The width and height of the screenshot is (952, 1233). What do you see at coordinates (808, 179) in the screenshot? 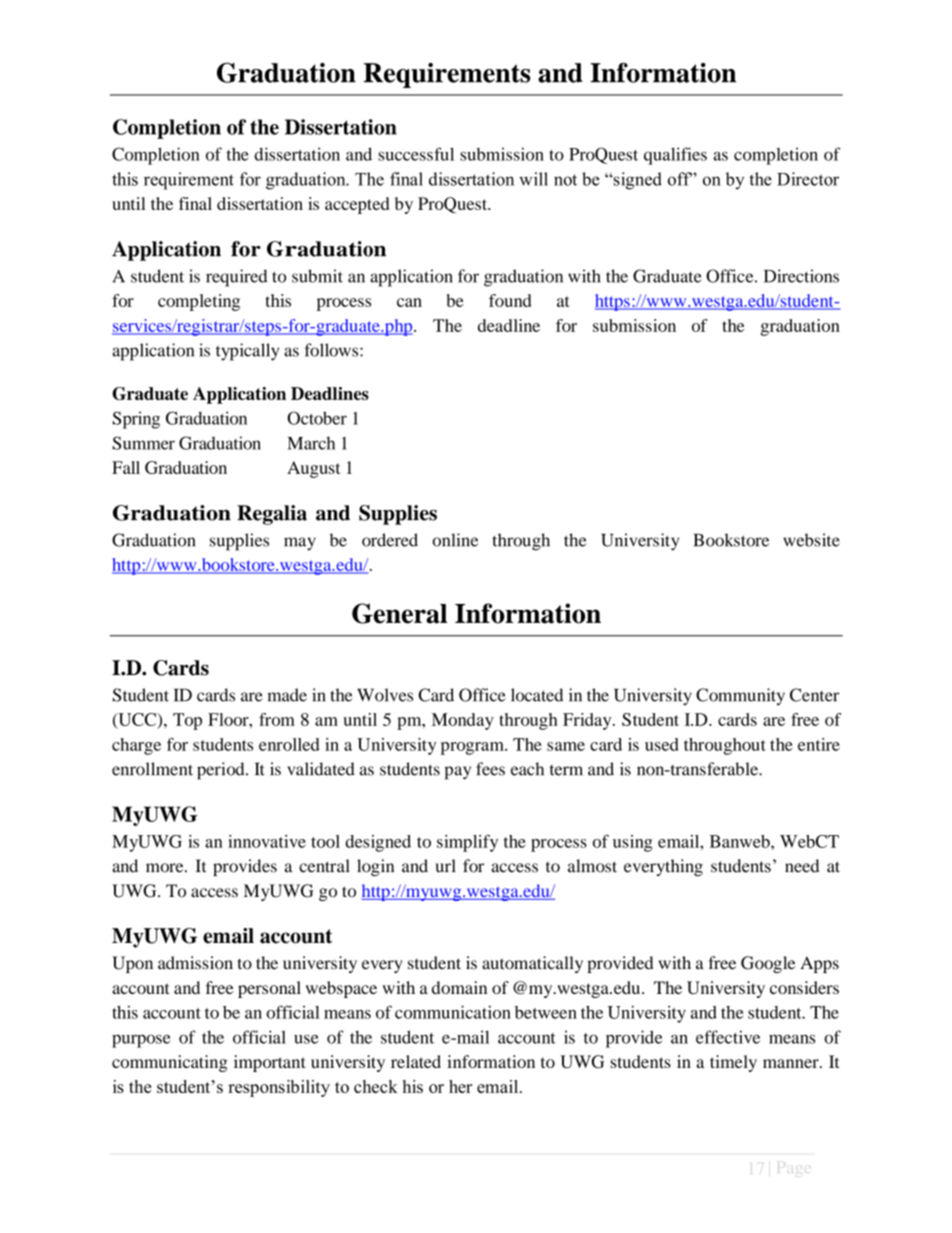
I see `Director` at bounding box center [808, 179].
